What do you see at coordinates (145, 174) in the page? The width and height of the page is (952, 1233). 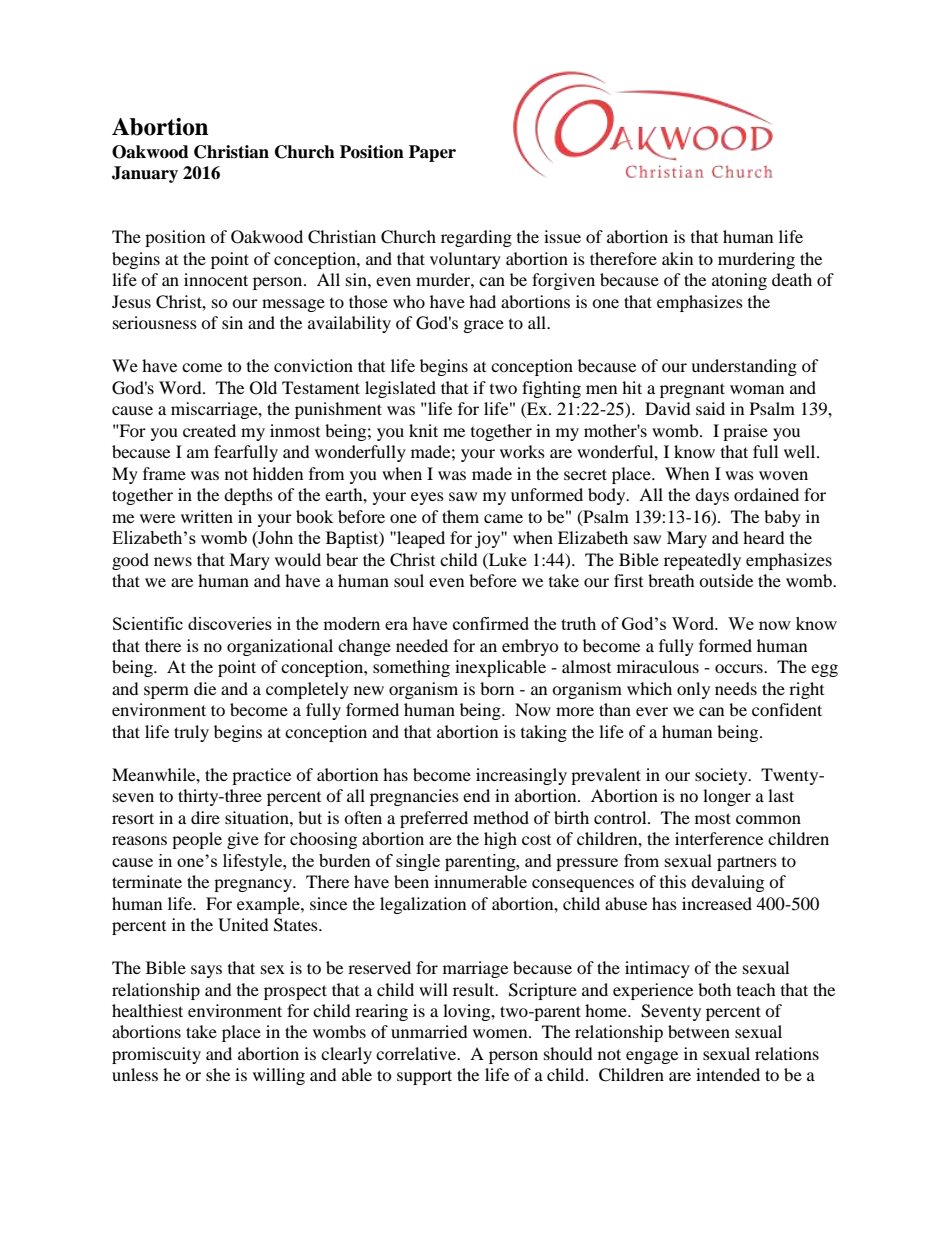 I see `January` at bounding box center [145, 174].
